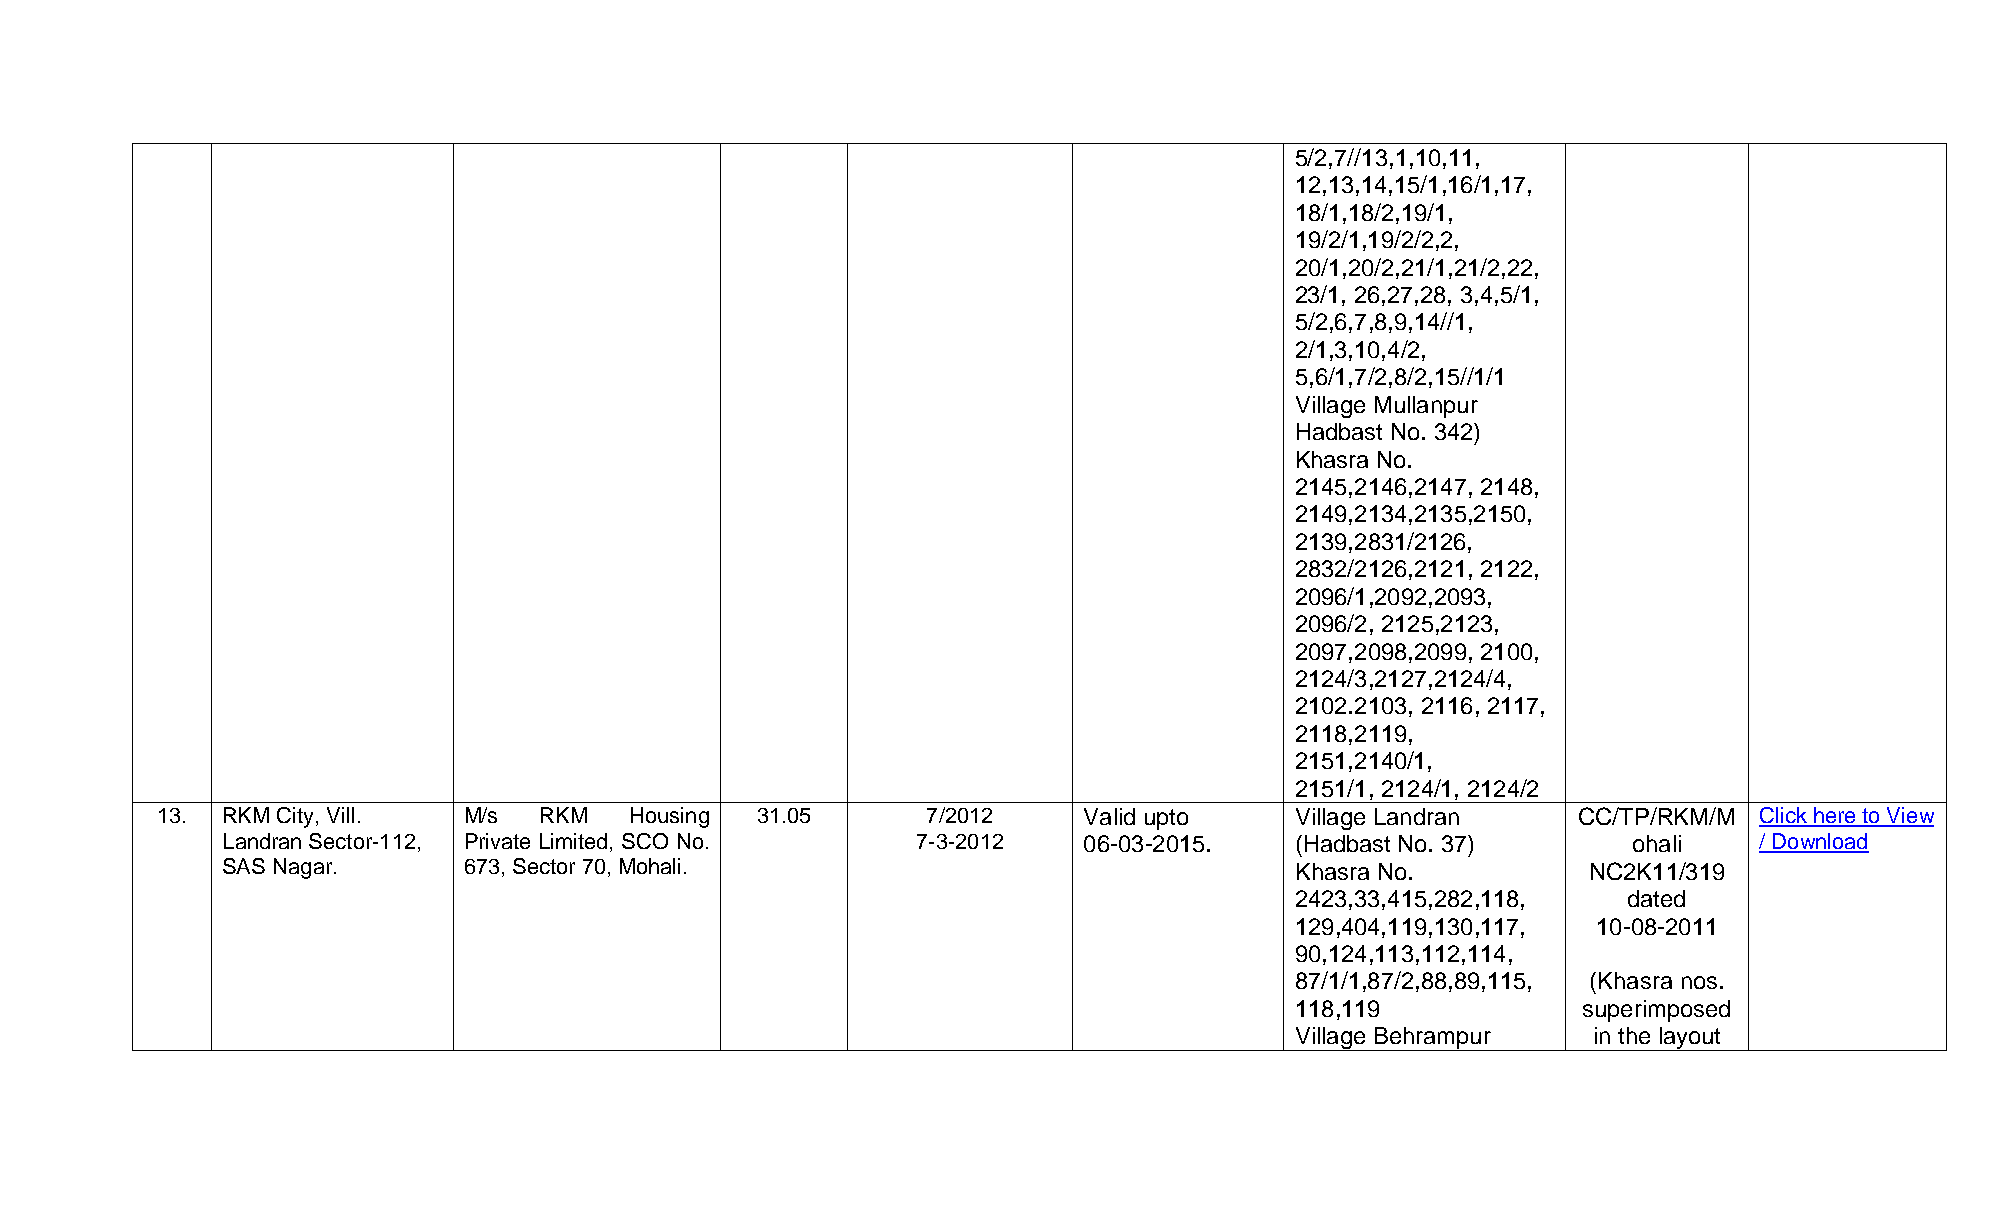 This screenshot has width=2003, height=1216. I want to click on dated, so click(1656, 898).
